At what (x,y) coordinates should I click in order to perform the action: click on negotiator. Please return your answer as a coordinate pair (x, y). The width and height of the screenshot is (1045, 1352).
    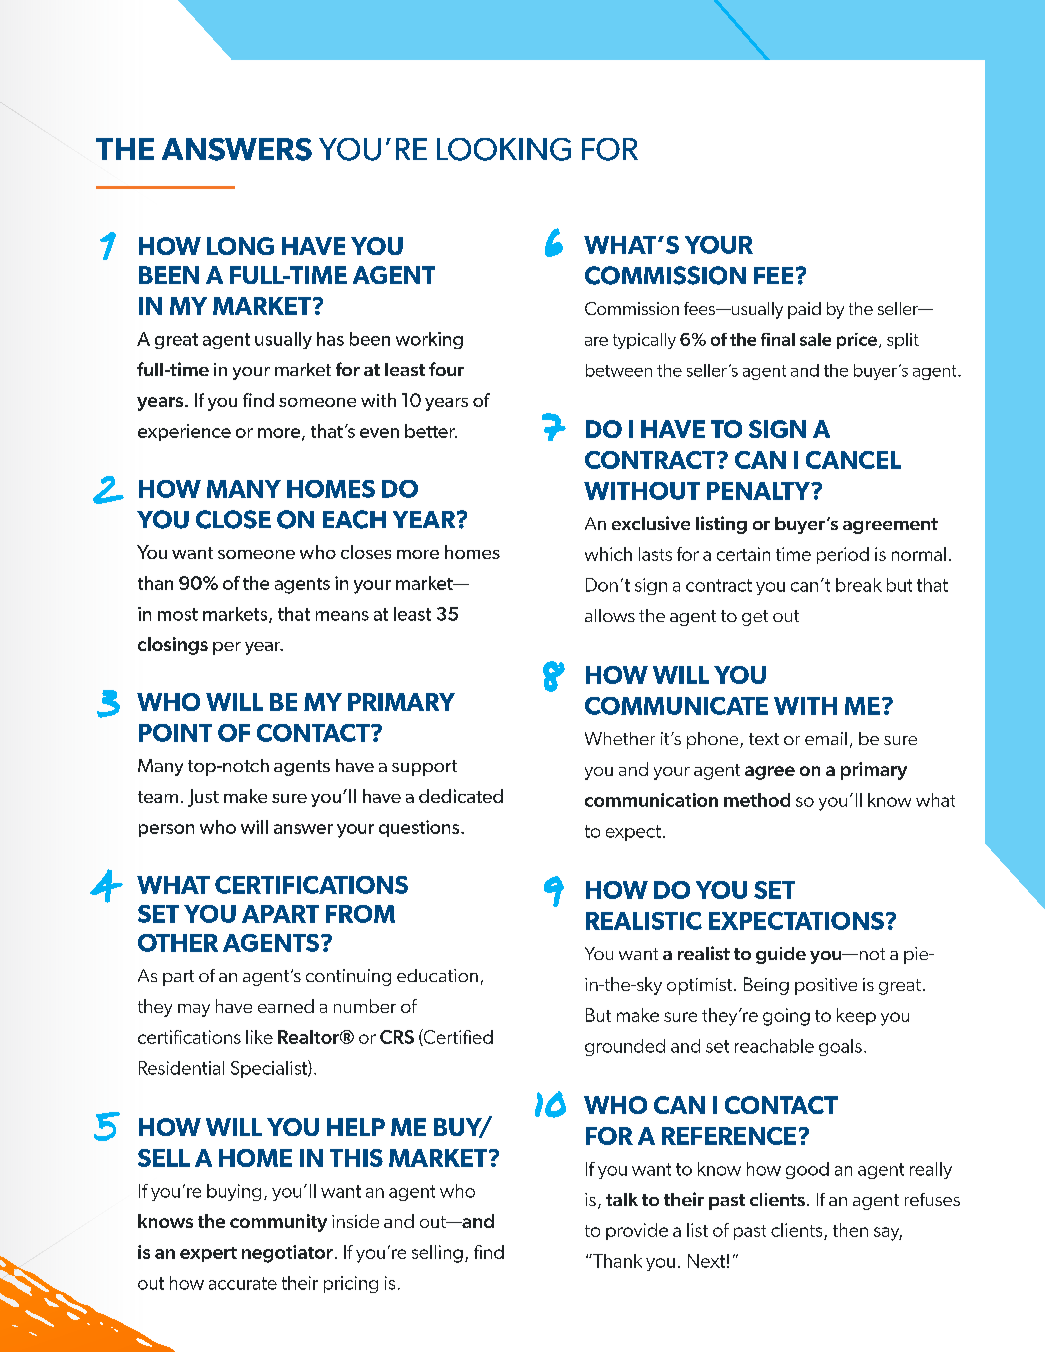
    Looking at the image, I should click on (287, 1254).
